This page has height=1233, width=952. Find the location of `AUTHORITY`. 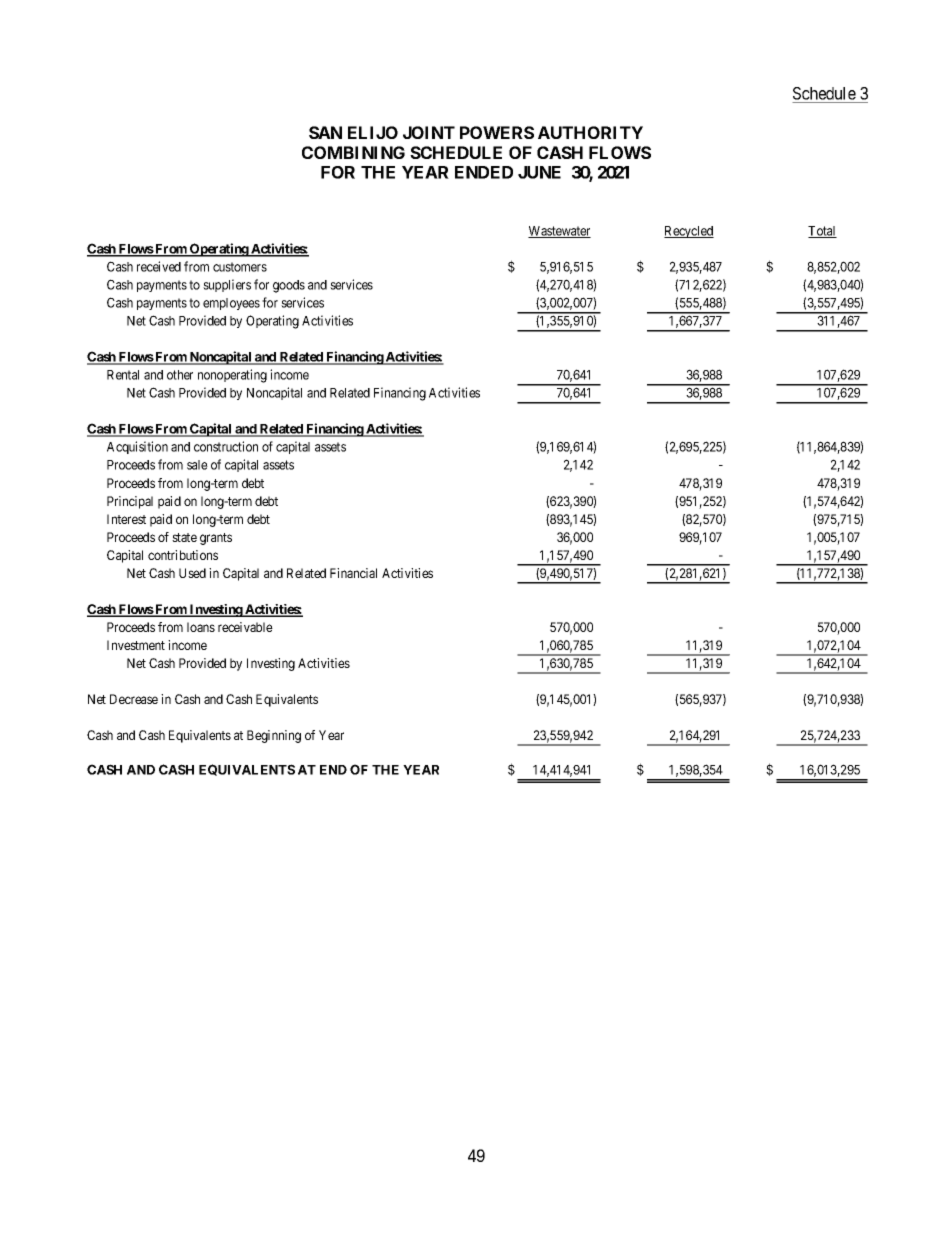

AUTHORITY is located at coordinates (590, 132).
